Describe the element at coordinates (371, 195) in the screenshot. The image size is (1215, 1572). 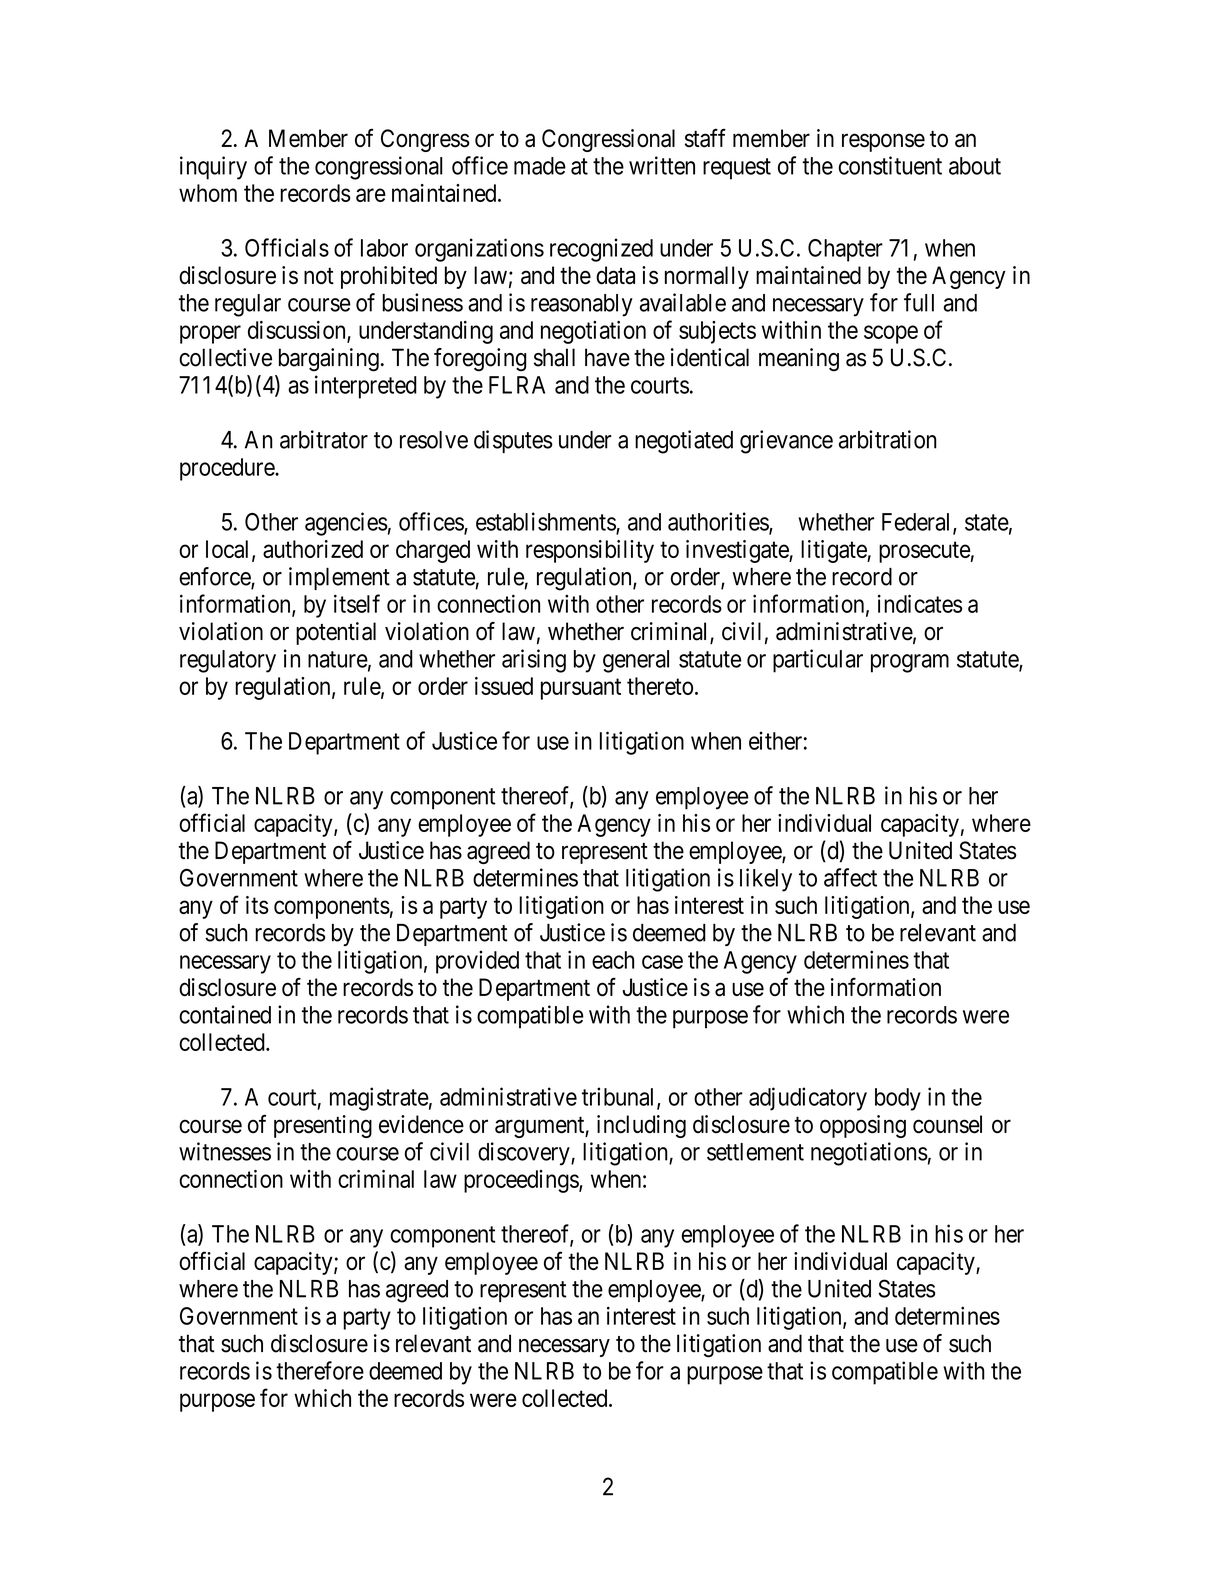
I see `are` at that location.
